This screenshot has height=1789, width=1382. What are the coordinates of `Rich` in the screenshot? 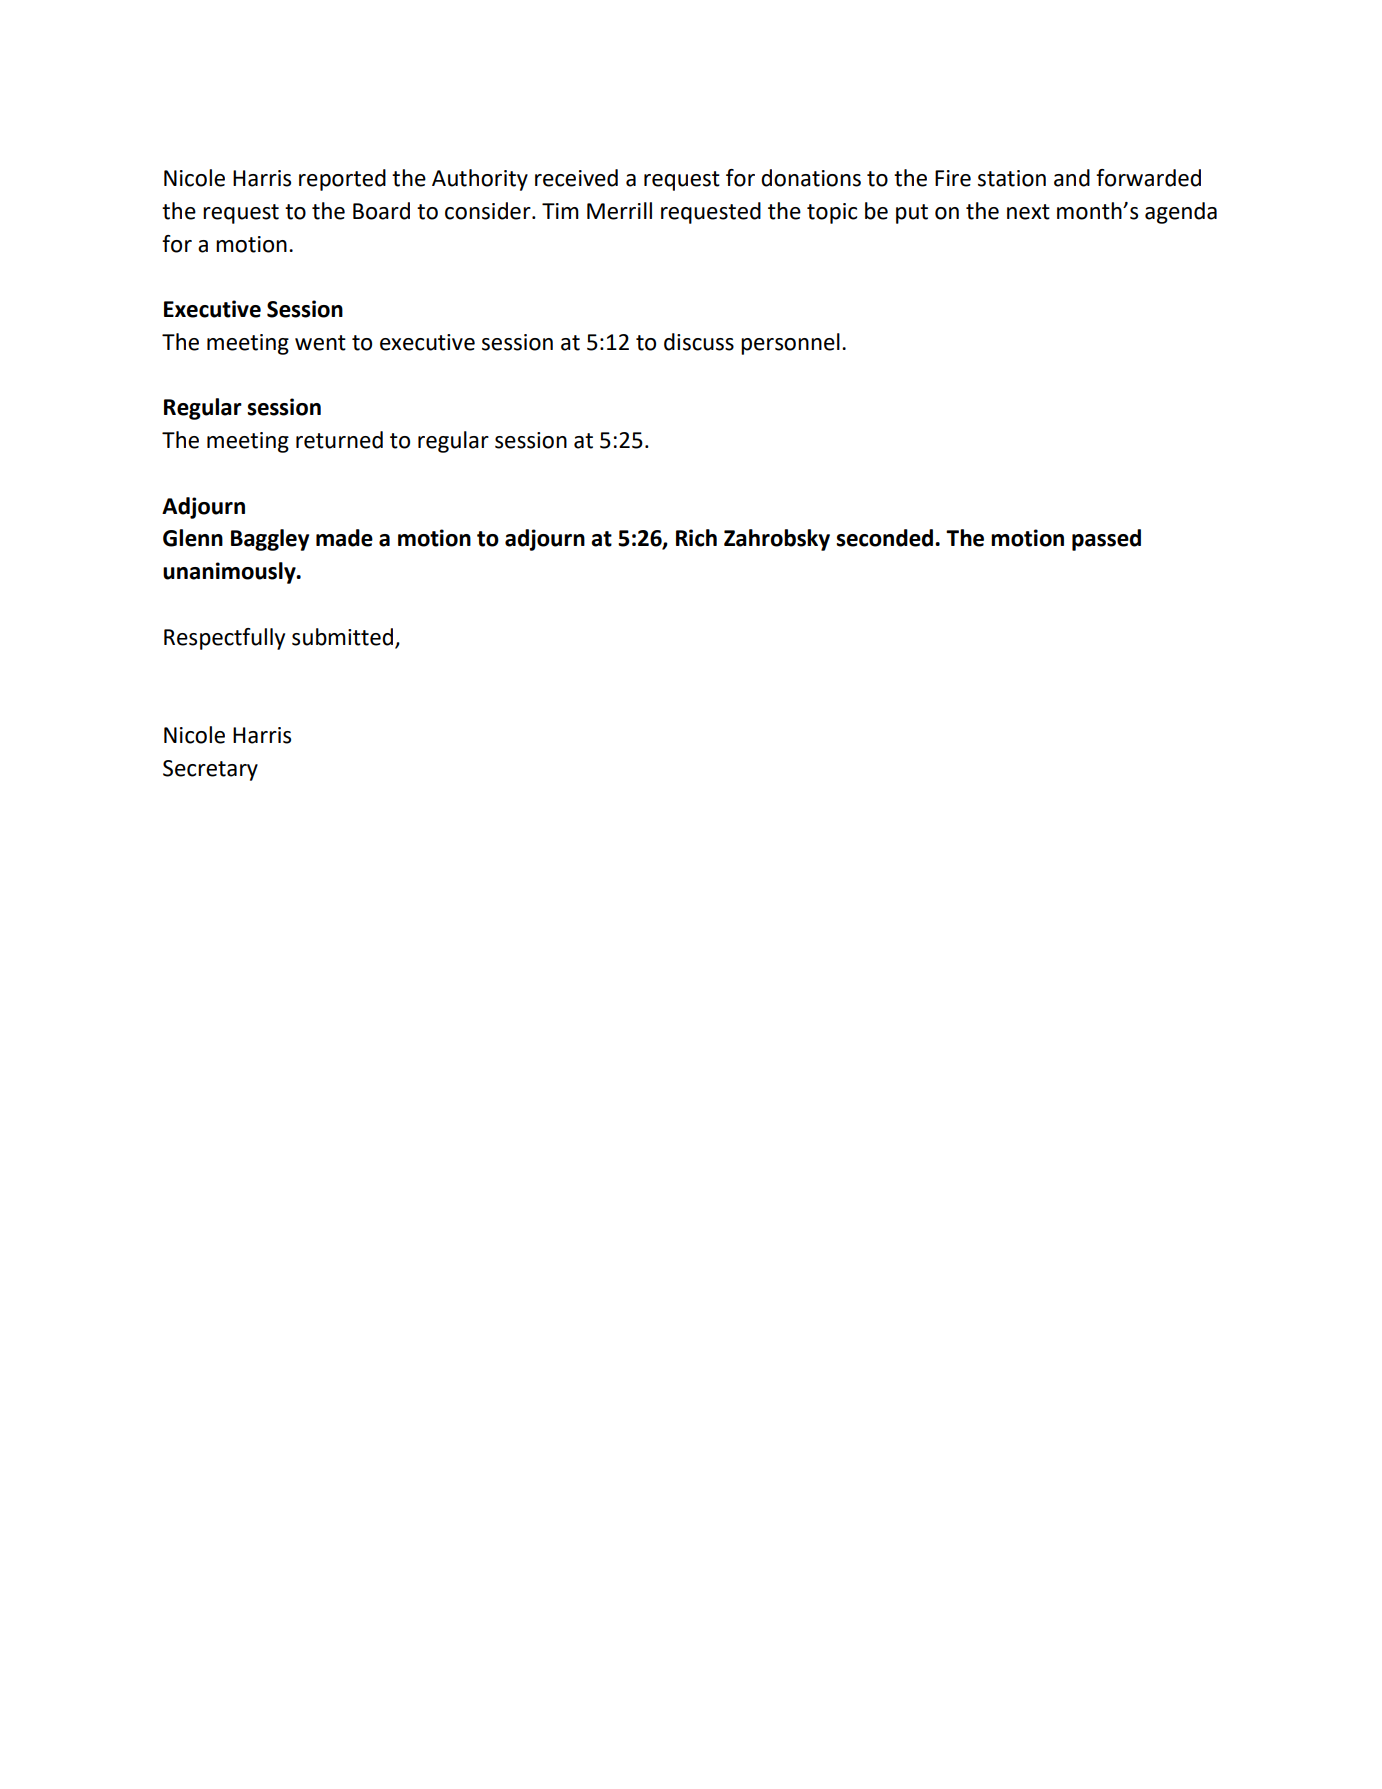 It's located at (696, 538).
